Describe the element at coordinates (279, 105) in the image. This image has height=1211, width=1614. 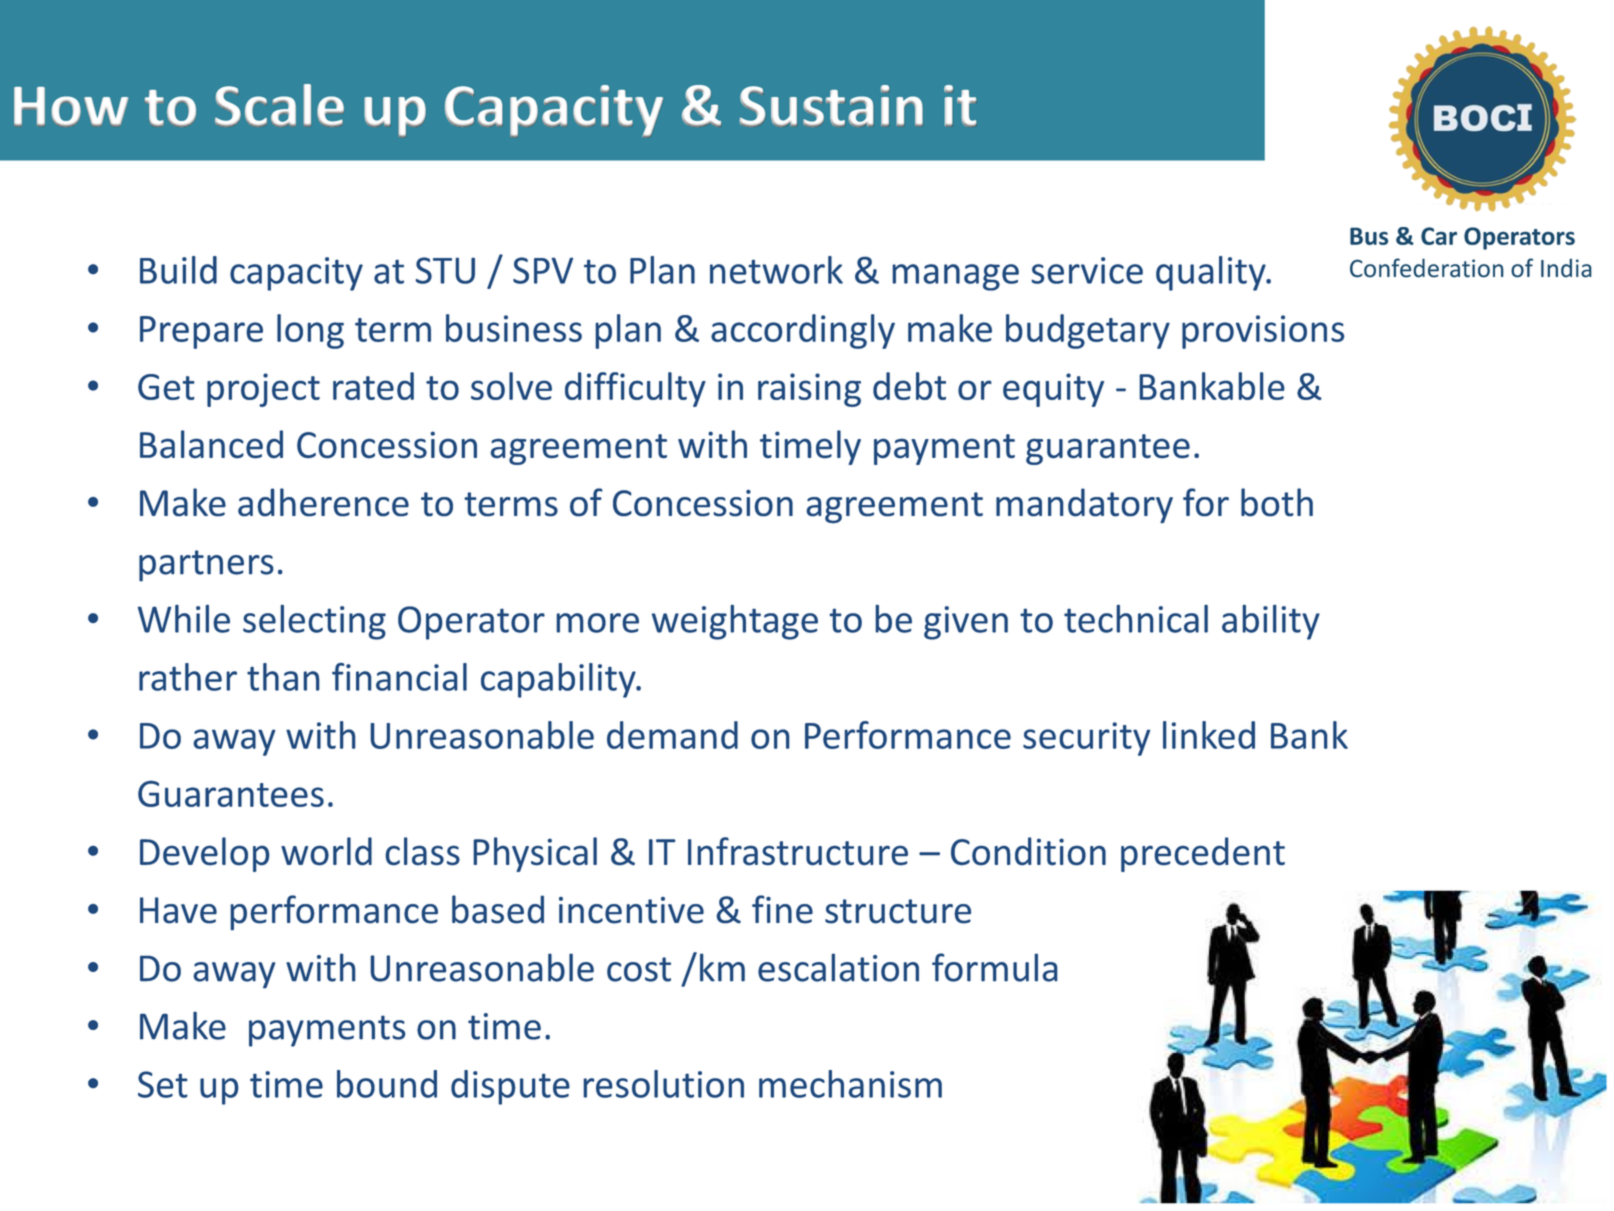
I see `Scale` at that location.
